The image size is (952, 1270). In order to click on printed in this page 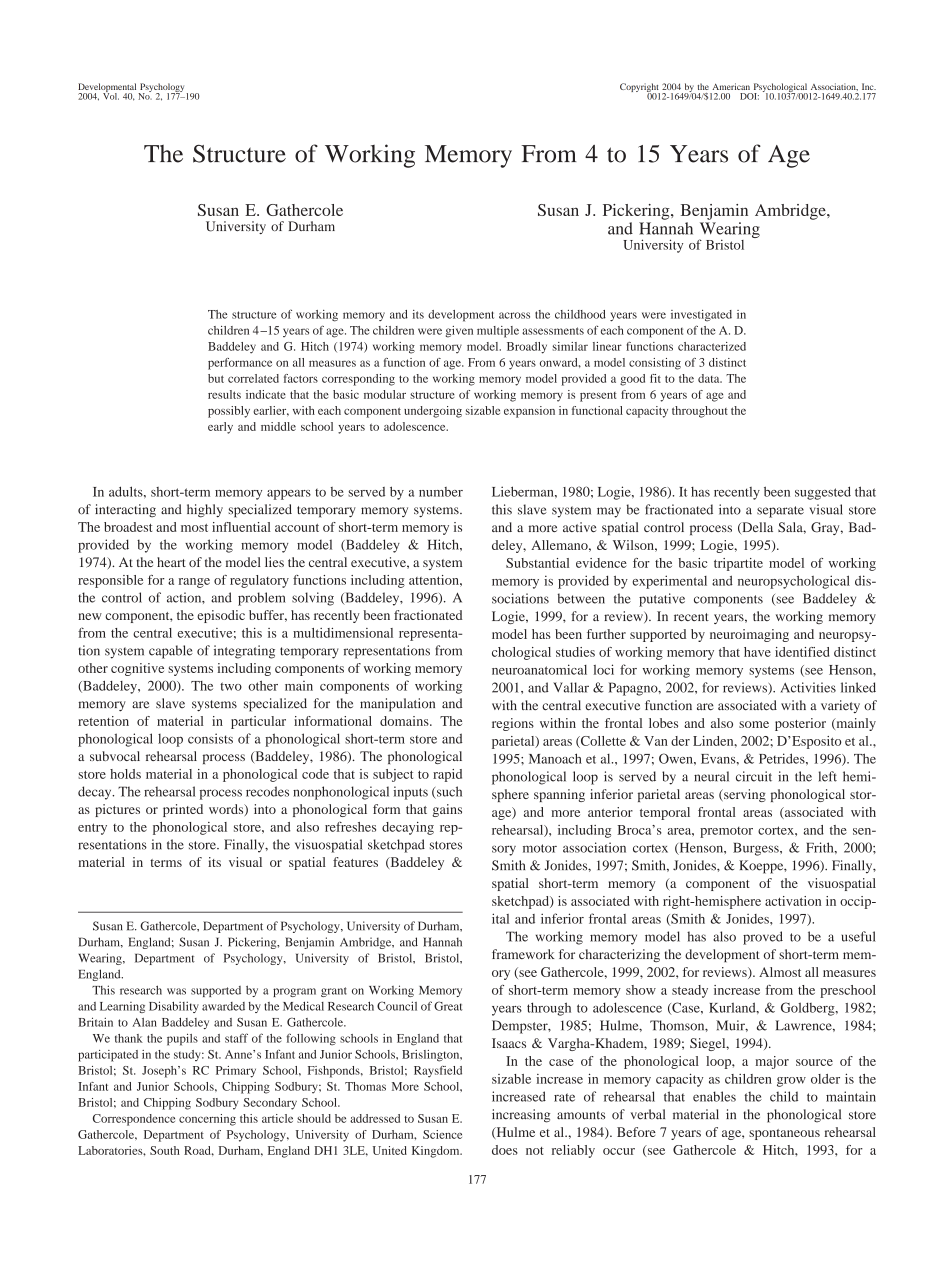, I will do `click(183, 810)`.
